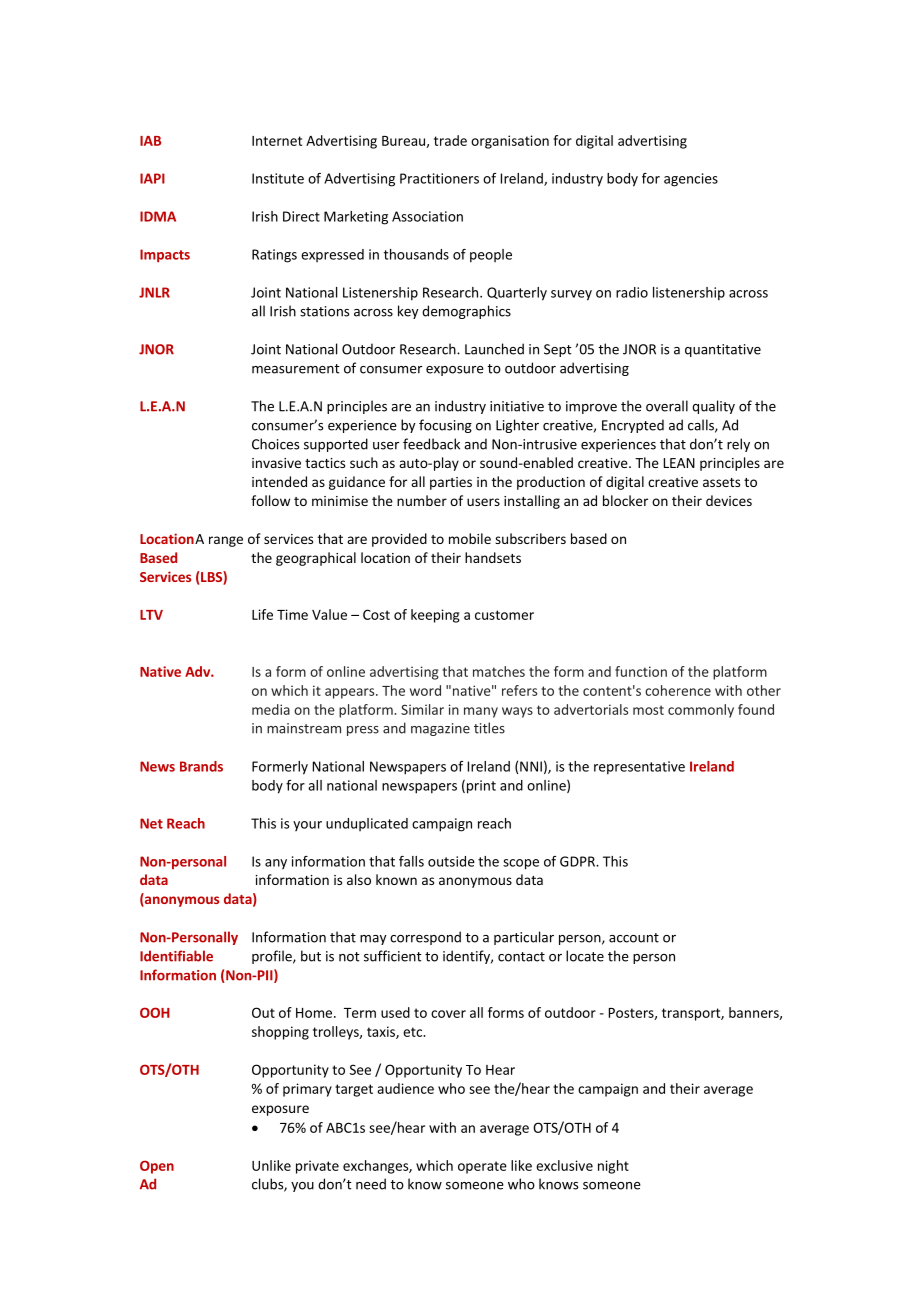  Describe the element at coordinates (691, 180) in the page. I see `agencies` at that location.
